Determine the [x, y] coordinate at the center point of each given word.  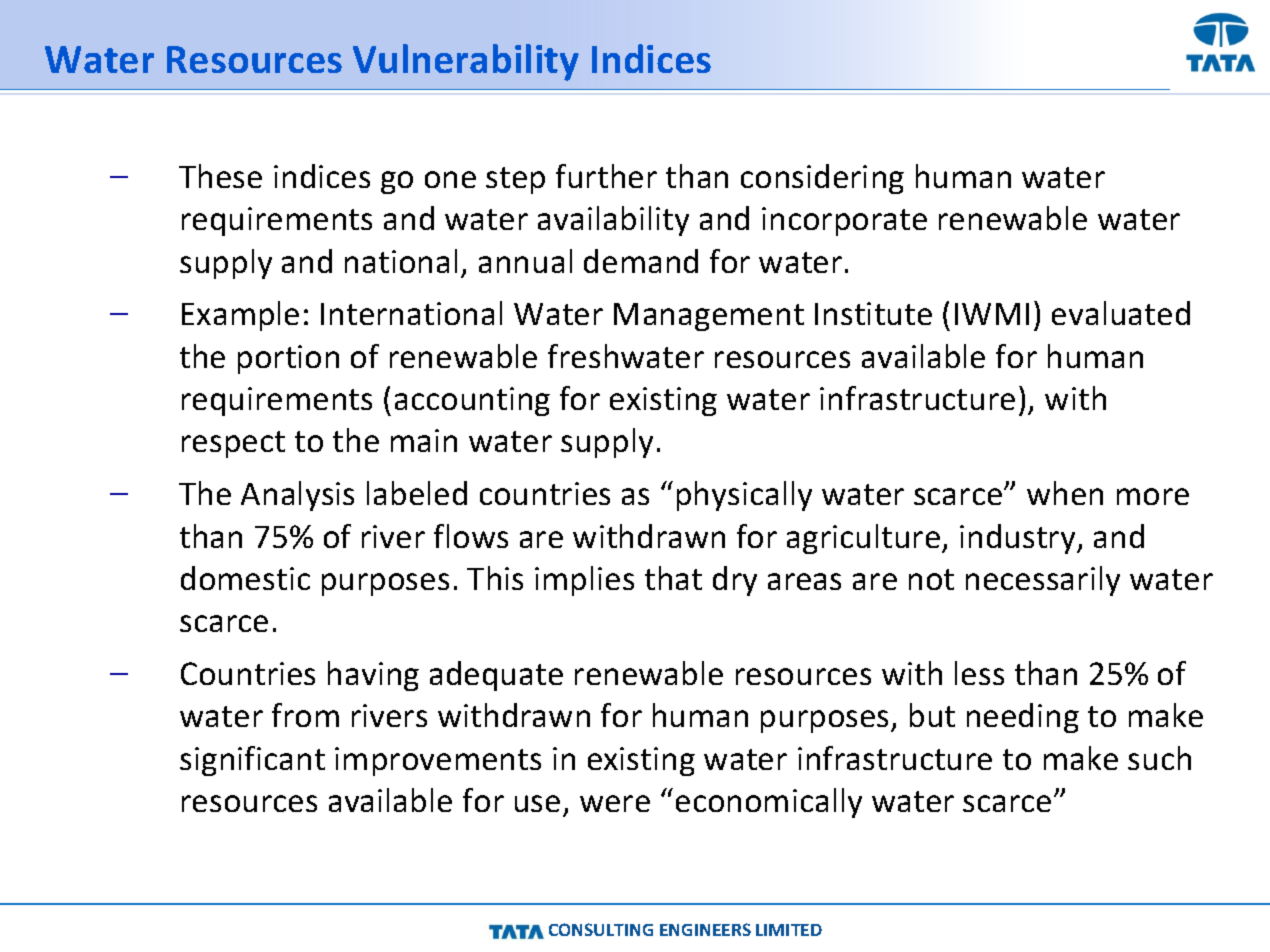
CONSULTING [601, 929]
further [606, 176]
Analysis [297, 496]
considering [822, 179]
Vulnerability [466, 62]
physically [744, 496]
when [1065, 493]
